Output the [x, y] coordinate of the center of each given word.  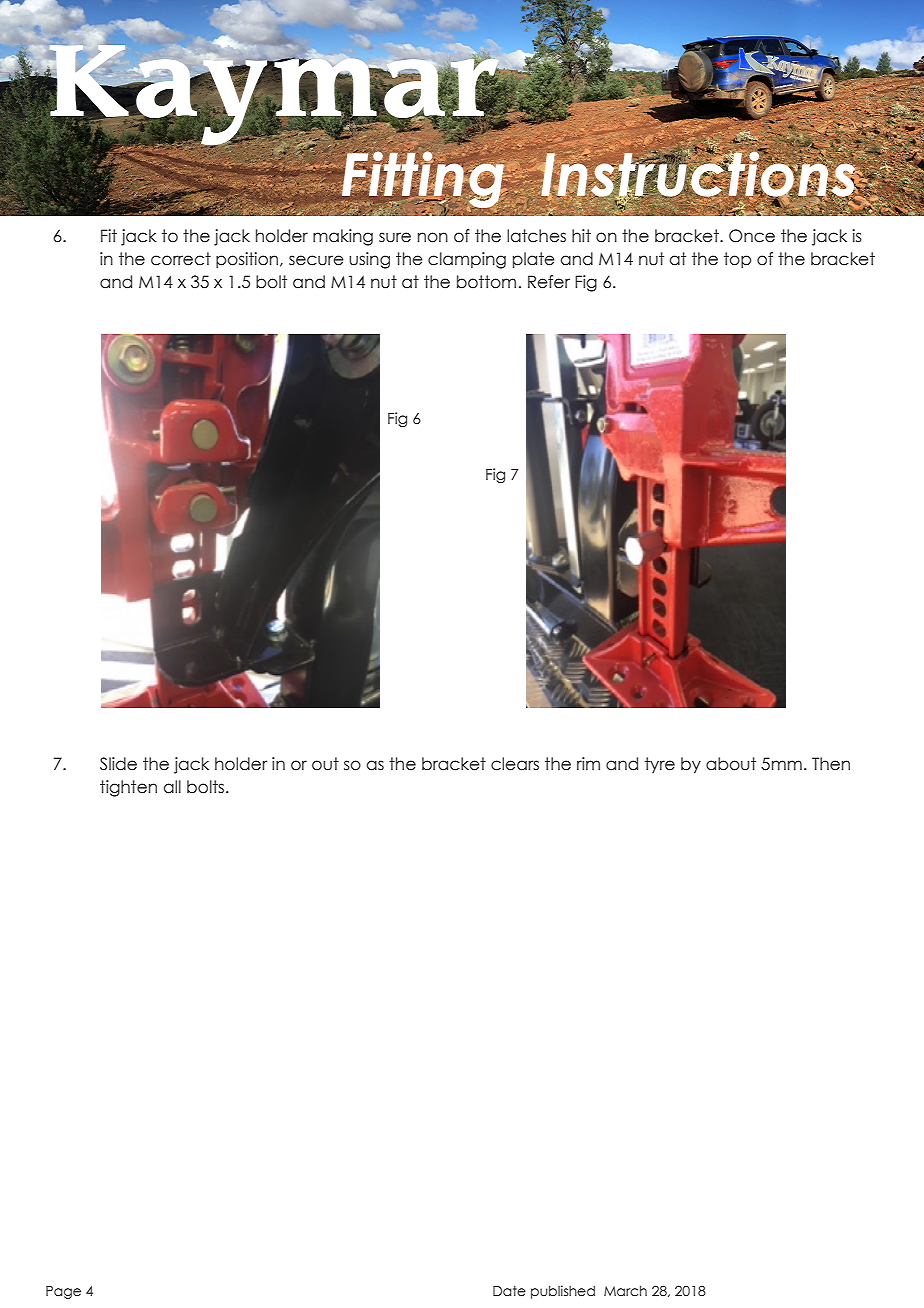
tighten [128, 788]
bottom [486, 282]
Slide [118, 764]
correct [181, 259]
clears [515, 764]
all [172, 787]
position [248, 260]
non [433, 237]
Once [752, 236]
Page [63, 1292]
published [563, 1292]
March [625, 1290]
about [731, 764]
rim [588, 763]
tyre [660, 765]
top [737, 260]
